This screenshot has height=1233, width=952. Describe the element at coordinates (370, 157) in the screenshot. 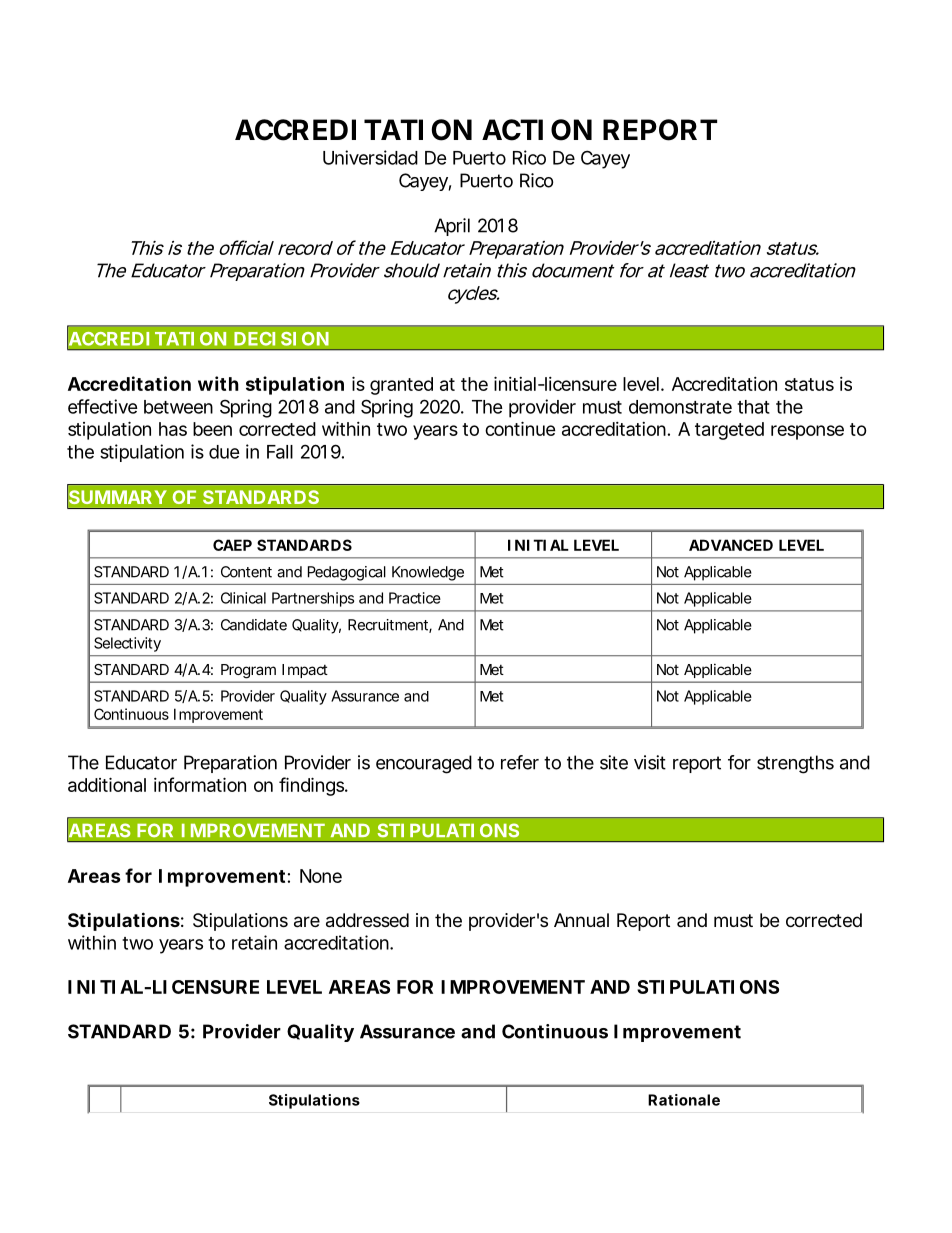

I see `Universidad` at that location.
